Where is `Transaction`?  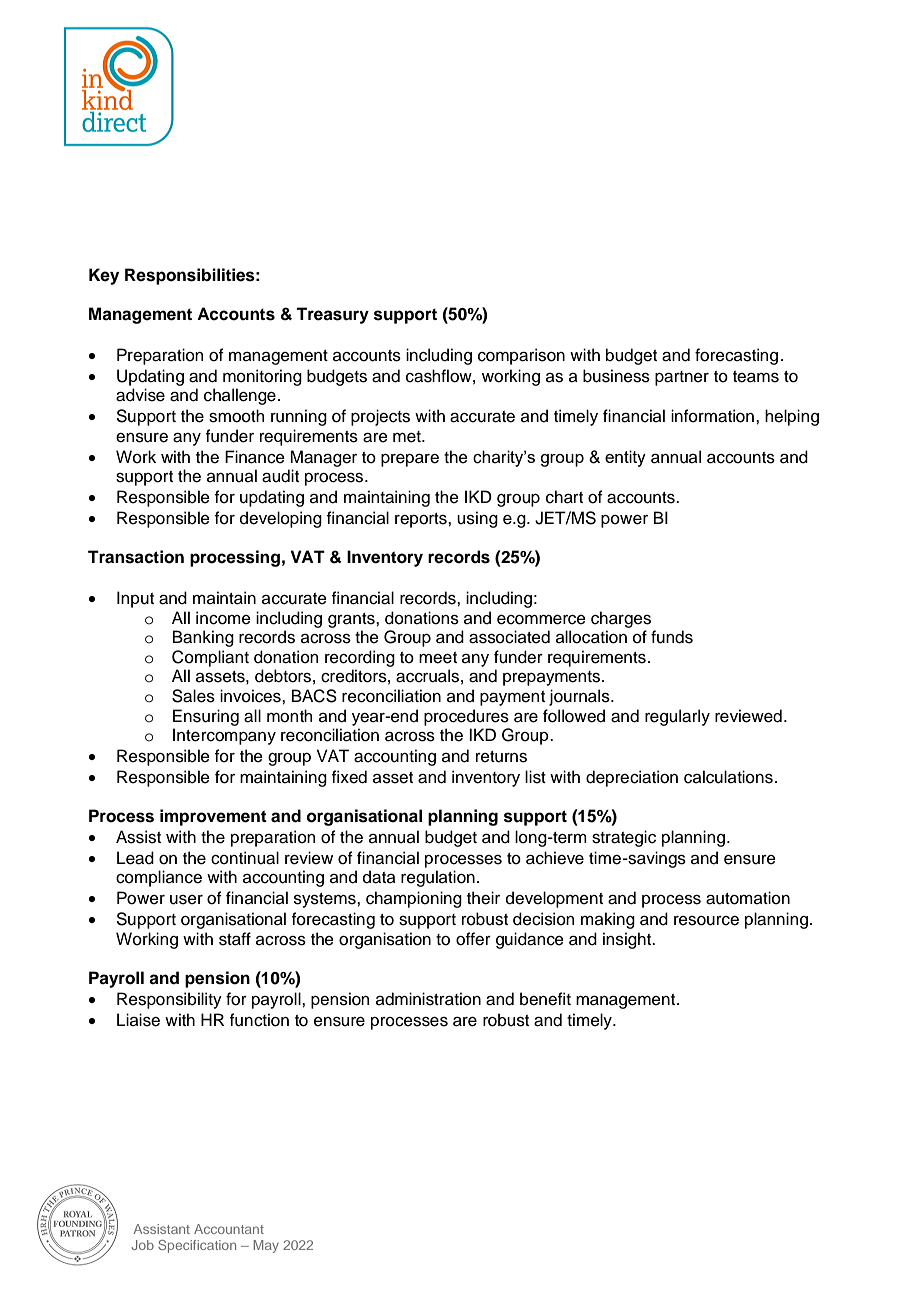
Transaction is located at coordinates (136, 557).
